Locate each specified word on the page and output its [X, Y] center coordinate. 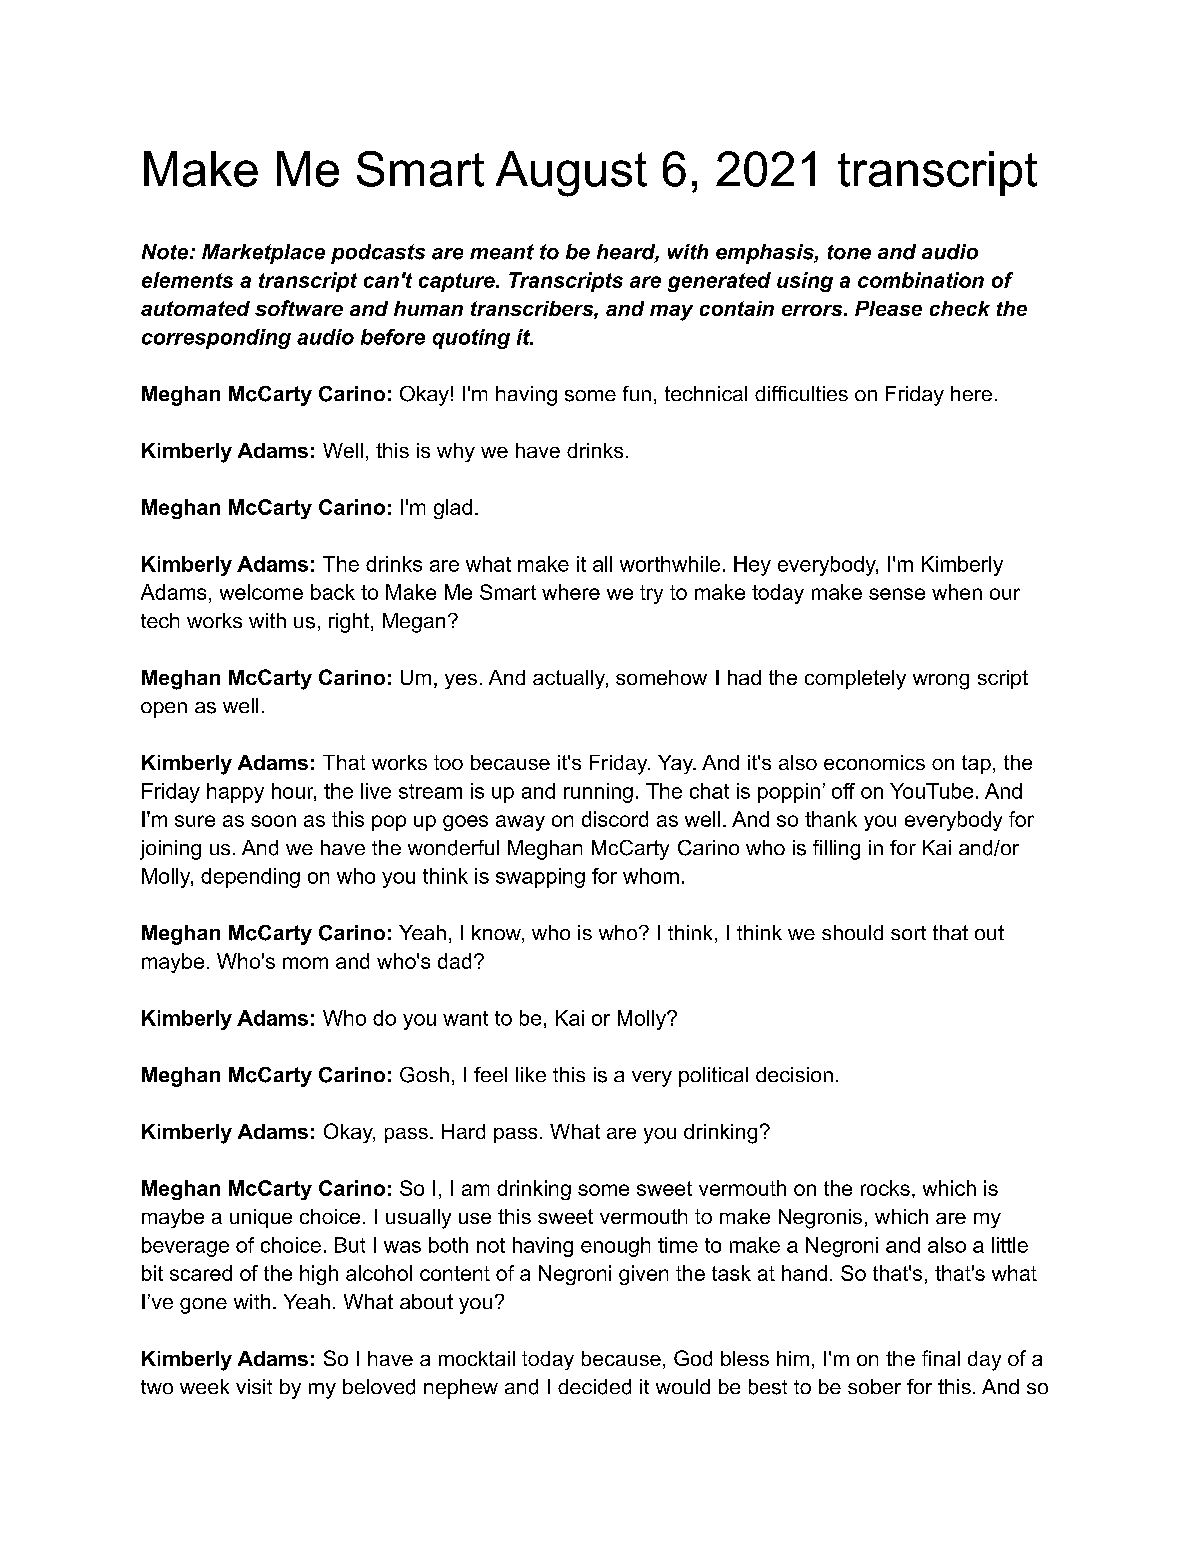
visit [254, 1386]
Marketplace [263, 254]
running [598, 793]
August [571, 174]
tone [849, 252]
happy [235, 793]
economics [874, 762]
